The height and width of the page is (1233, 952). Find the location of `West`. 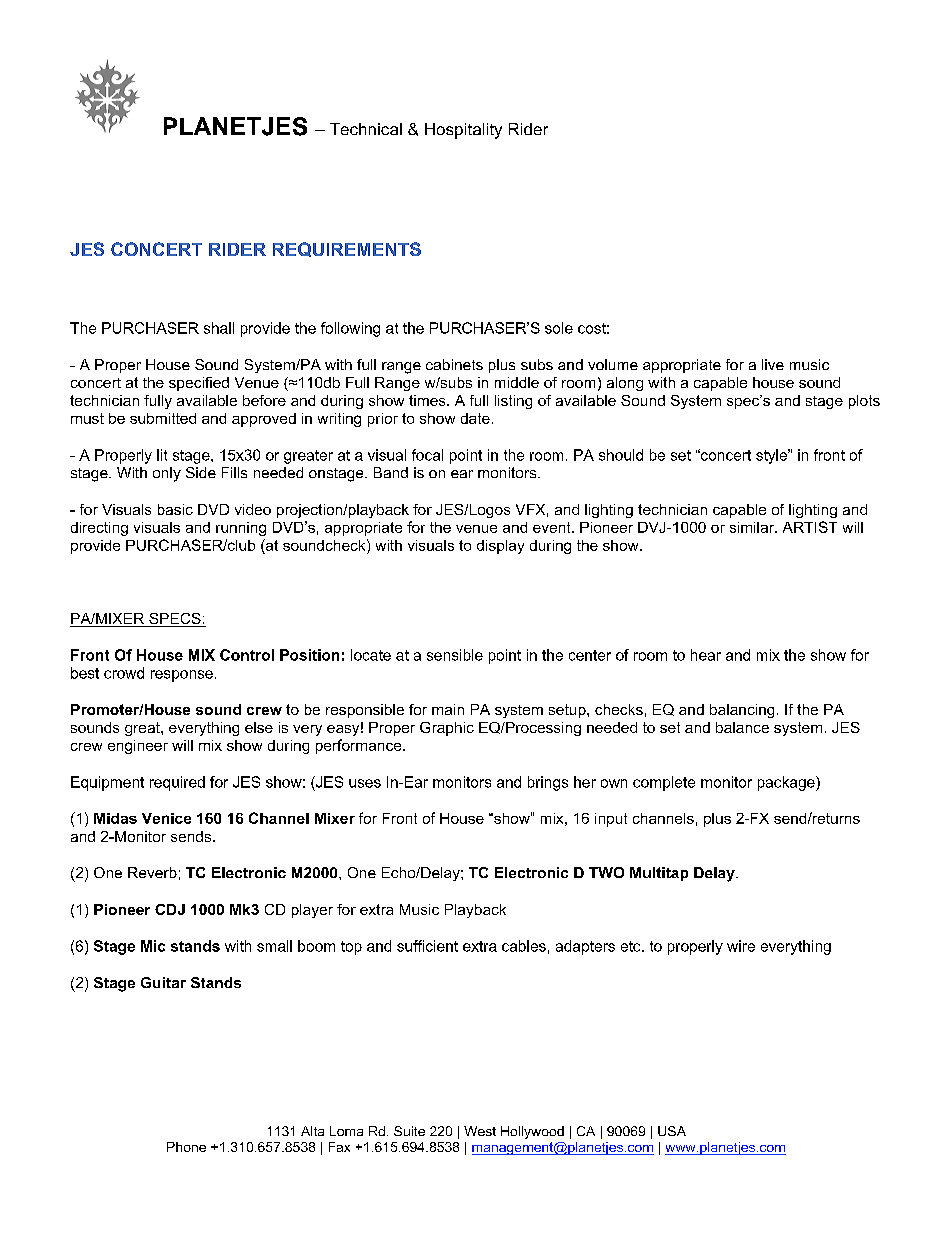

West is located at coordinates (480, 1131).
